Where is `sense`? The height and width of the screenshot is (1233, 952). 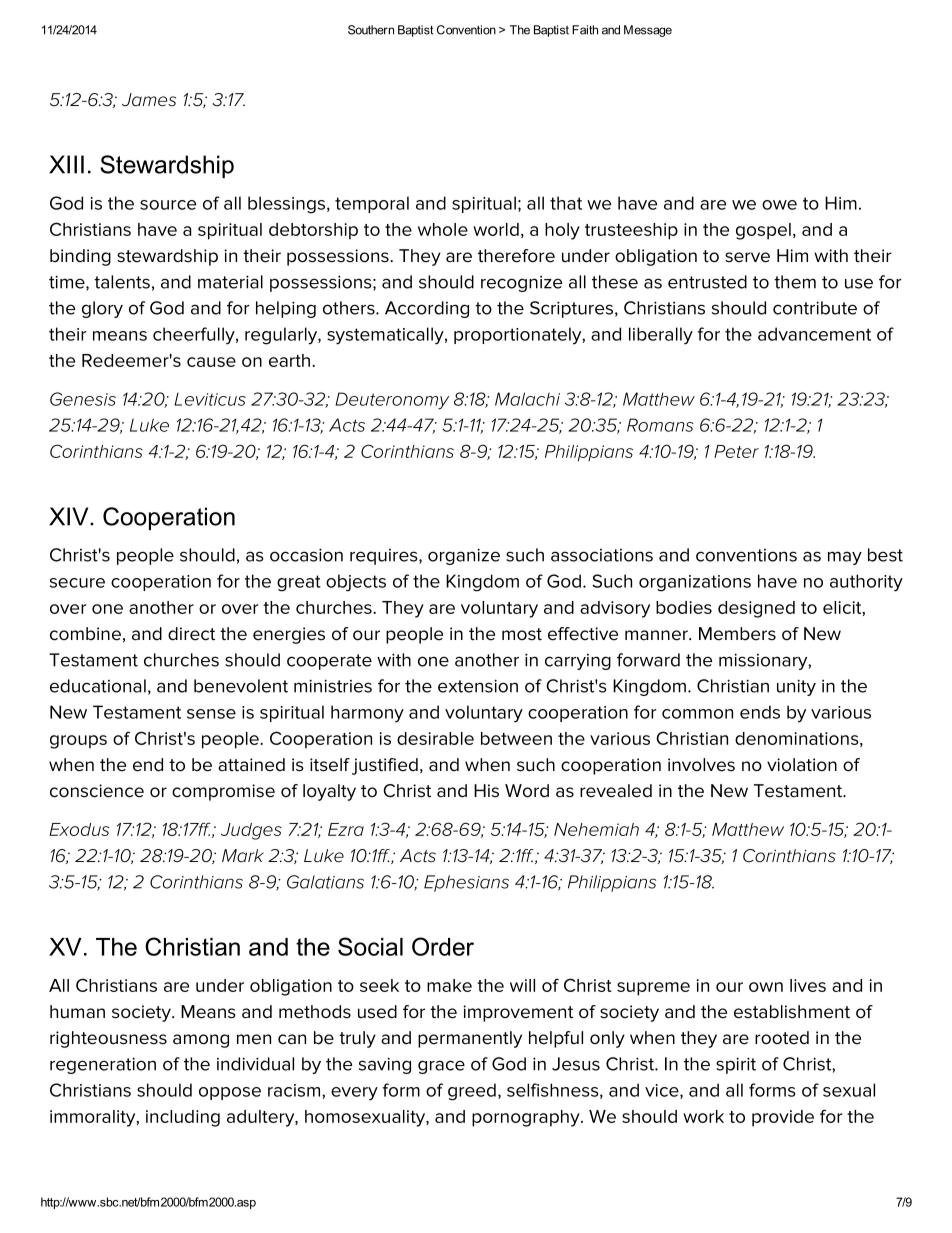
sense is located at coordinates (211, 714).
